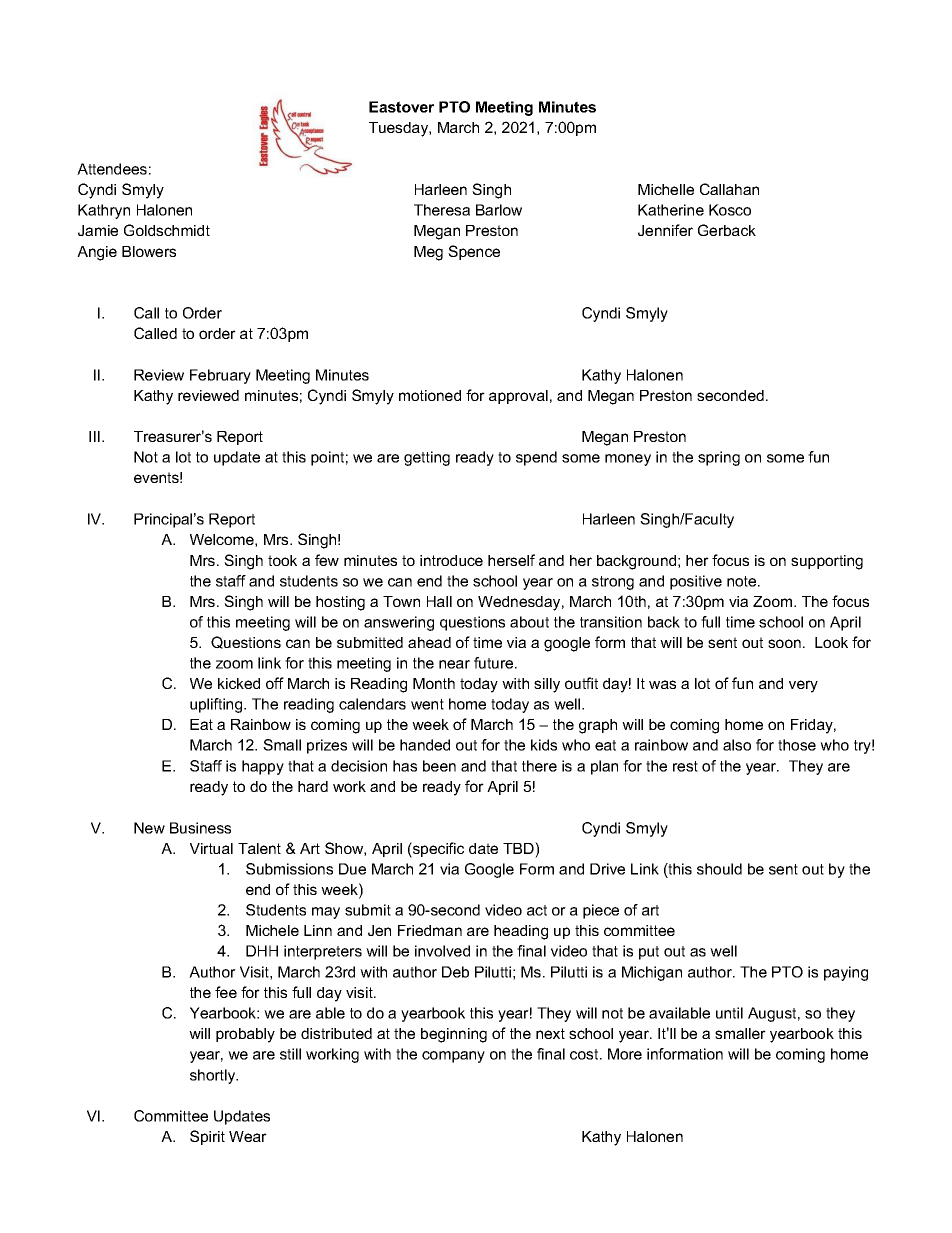 This document has width=952, height=1233. Describe the element at coordinates (239, 683) in the document. I see `kicked` at that location.
